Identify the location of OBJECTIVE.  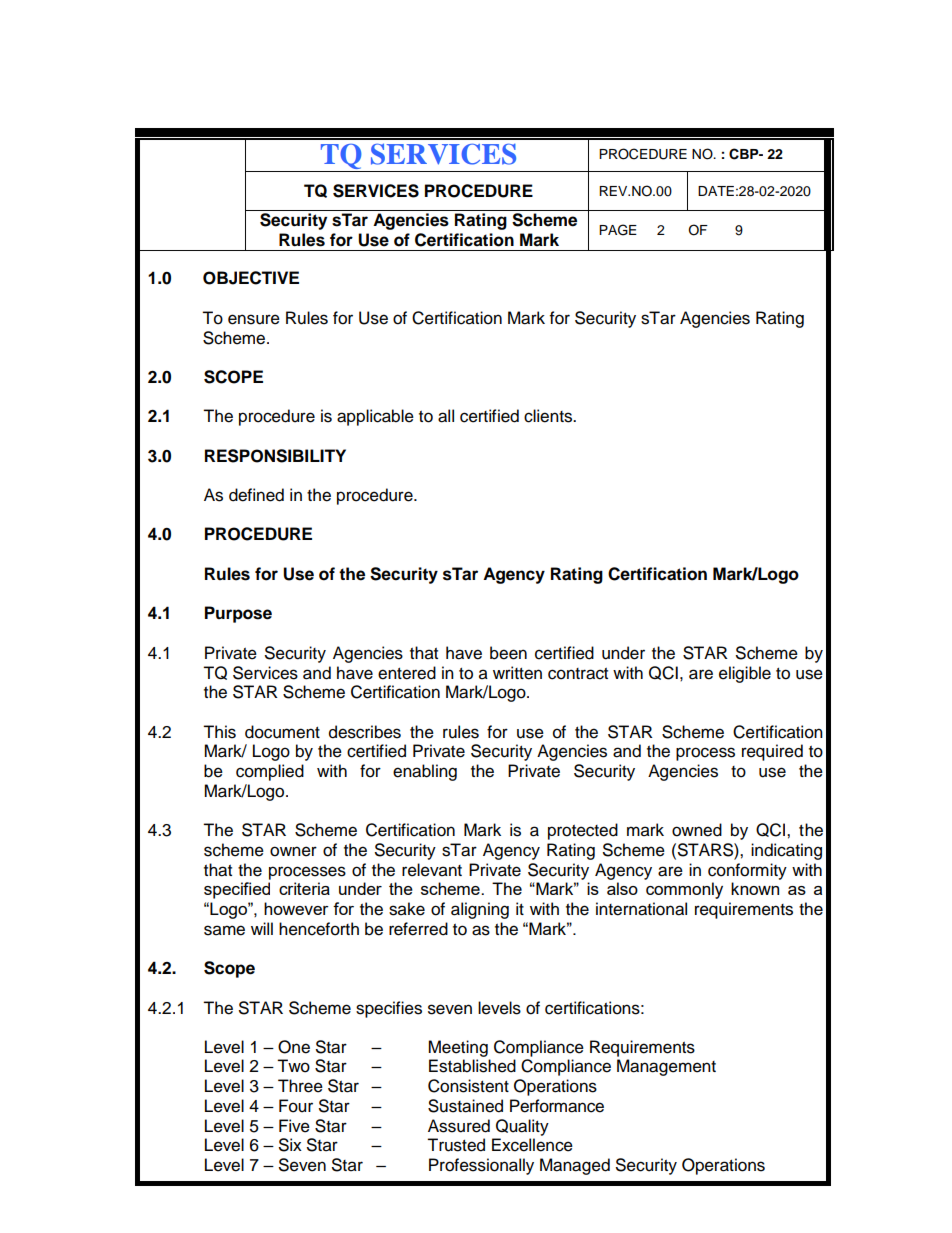
(251, 278).
